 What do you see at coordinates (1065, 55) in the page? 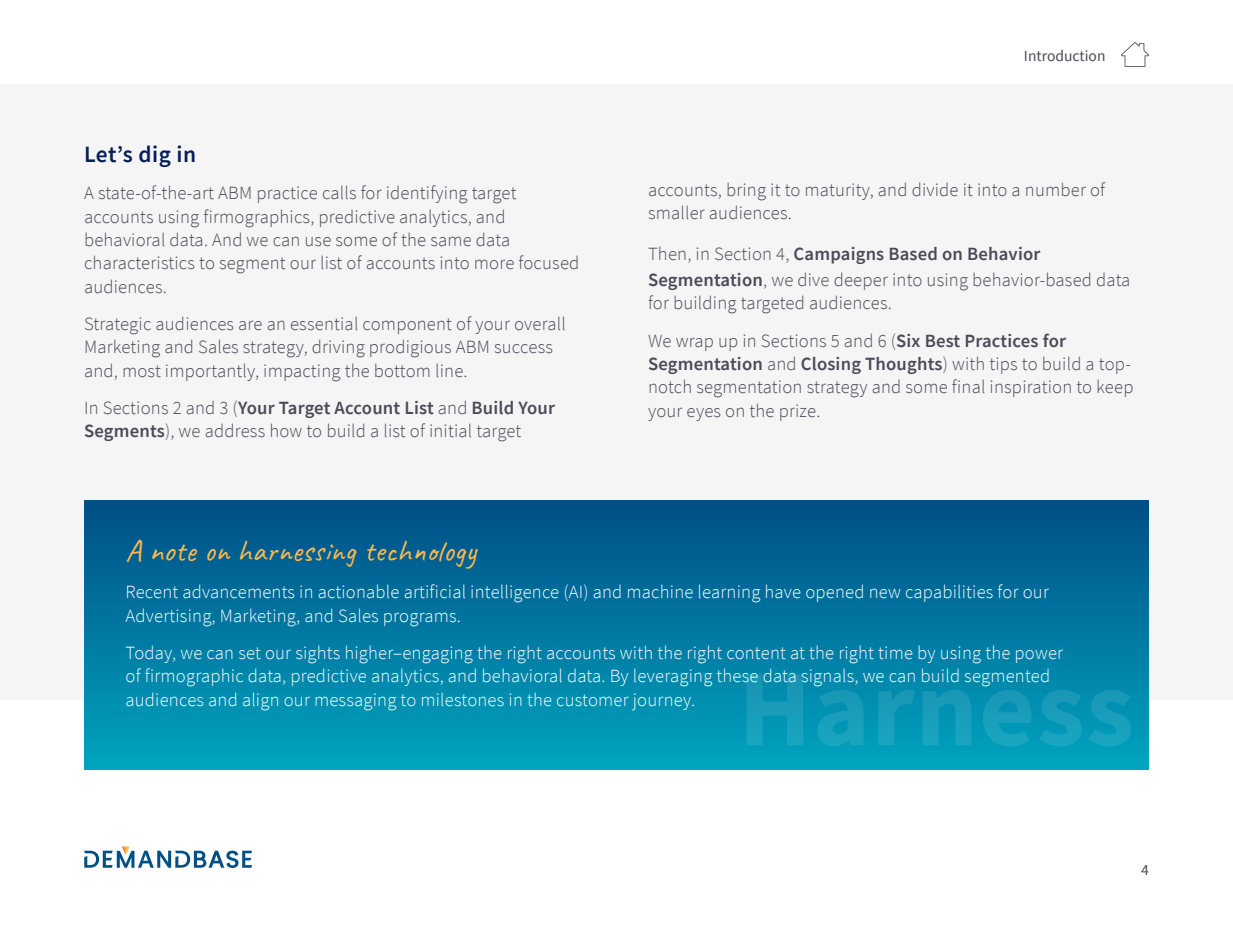
I see `Introduction` at bounding box center [1065, 55].
